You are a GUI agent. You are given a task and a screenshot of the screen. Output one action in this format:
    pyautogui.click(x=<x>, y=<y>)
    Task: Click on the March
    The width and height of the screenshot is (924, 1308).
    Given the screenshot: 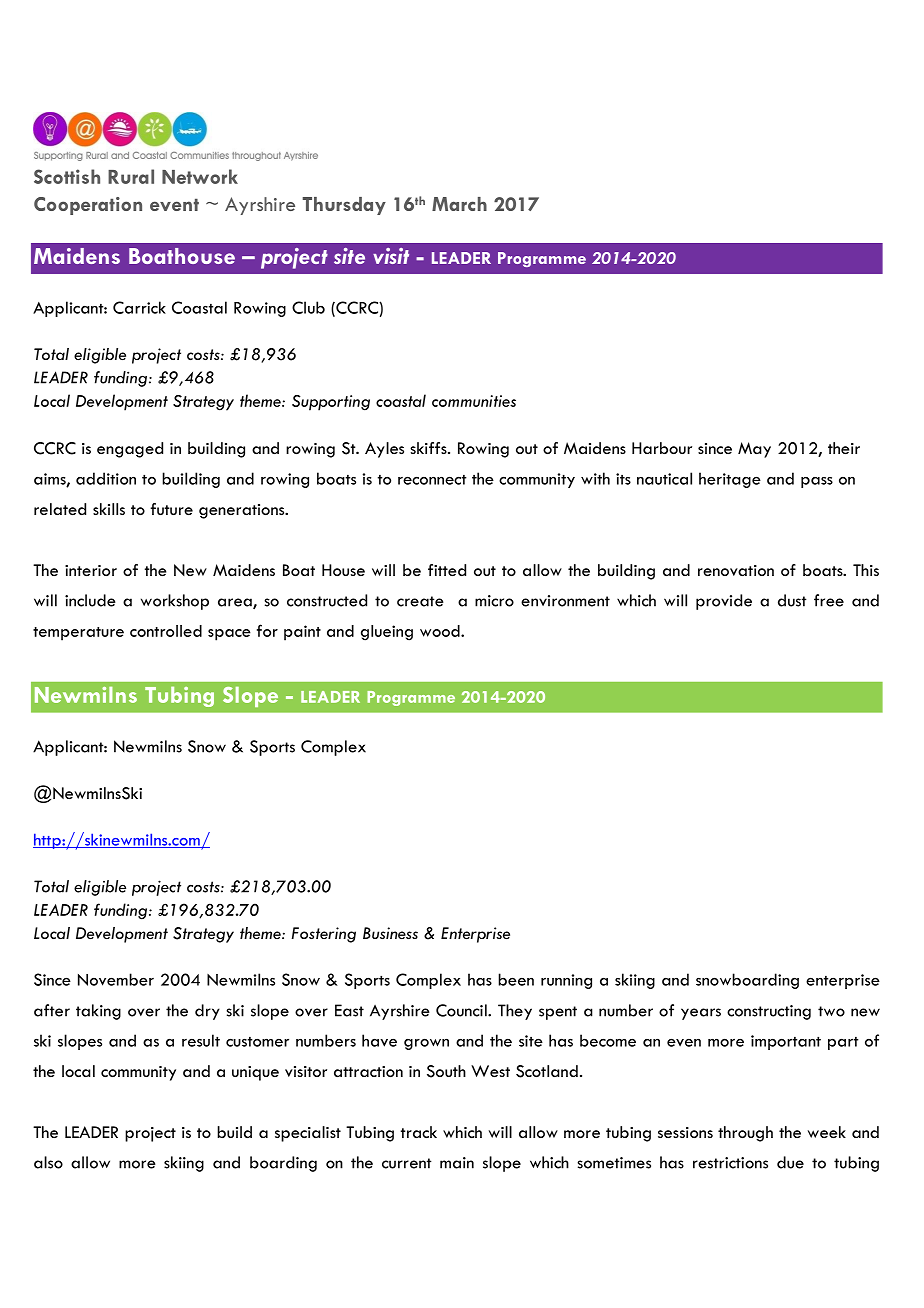 What is the action you would take?
    pyautogui.click(x=459, y=204)
